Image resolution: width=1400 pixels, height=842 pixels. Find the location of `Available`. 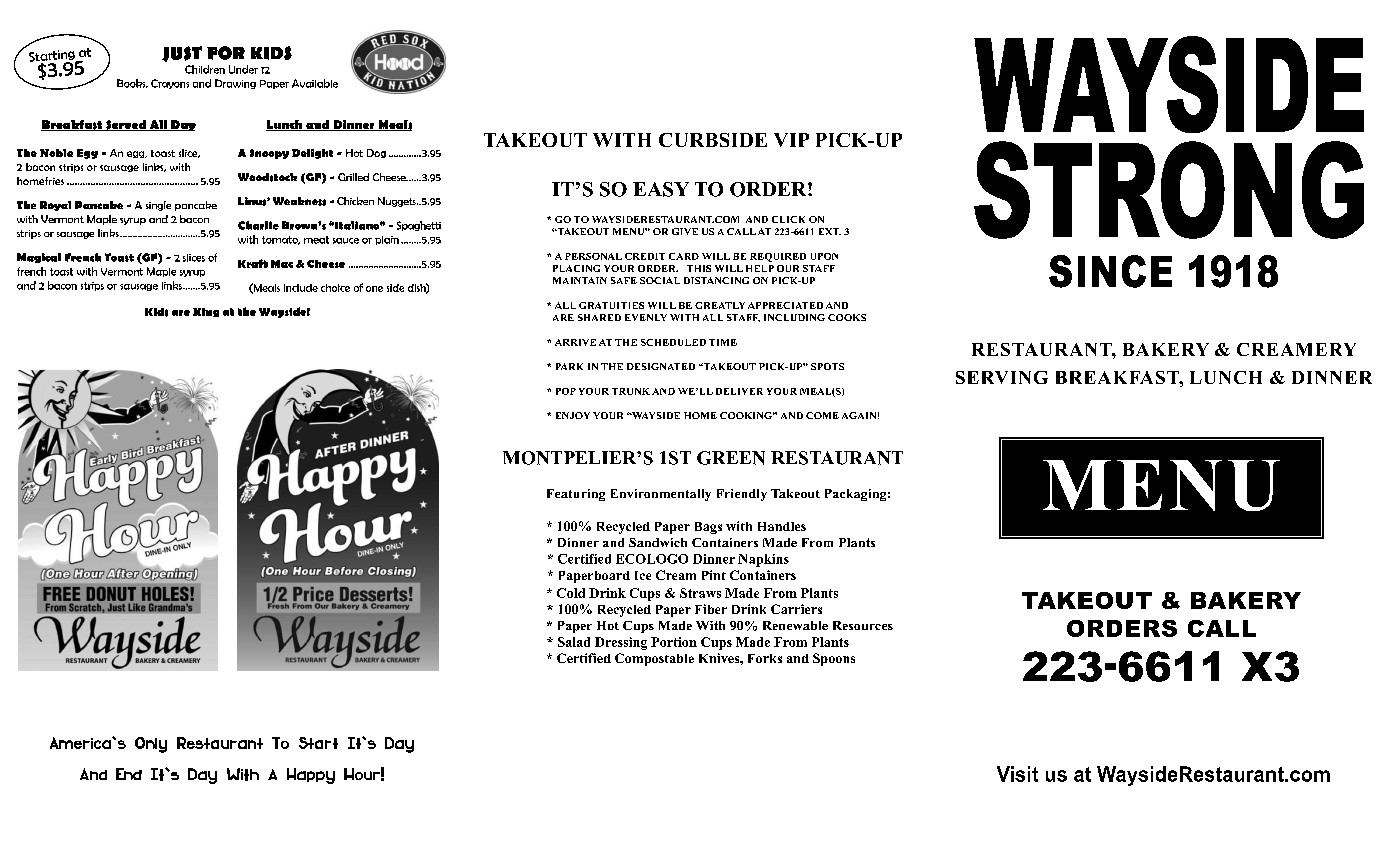

Available is located at coordinates (315, 83).
